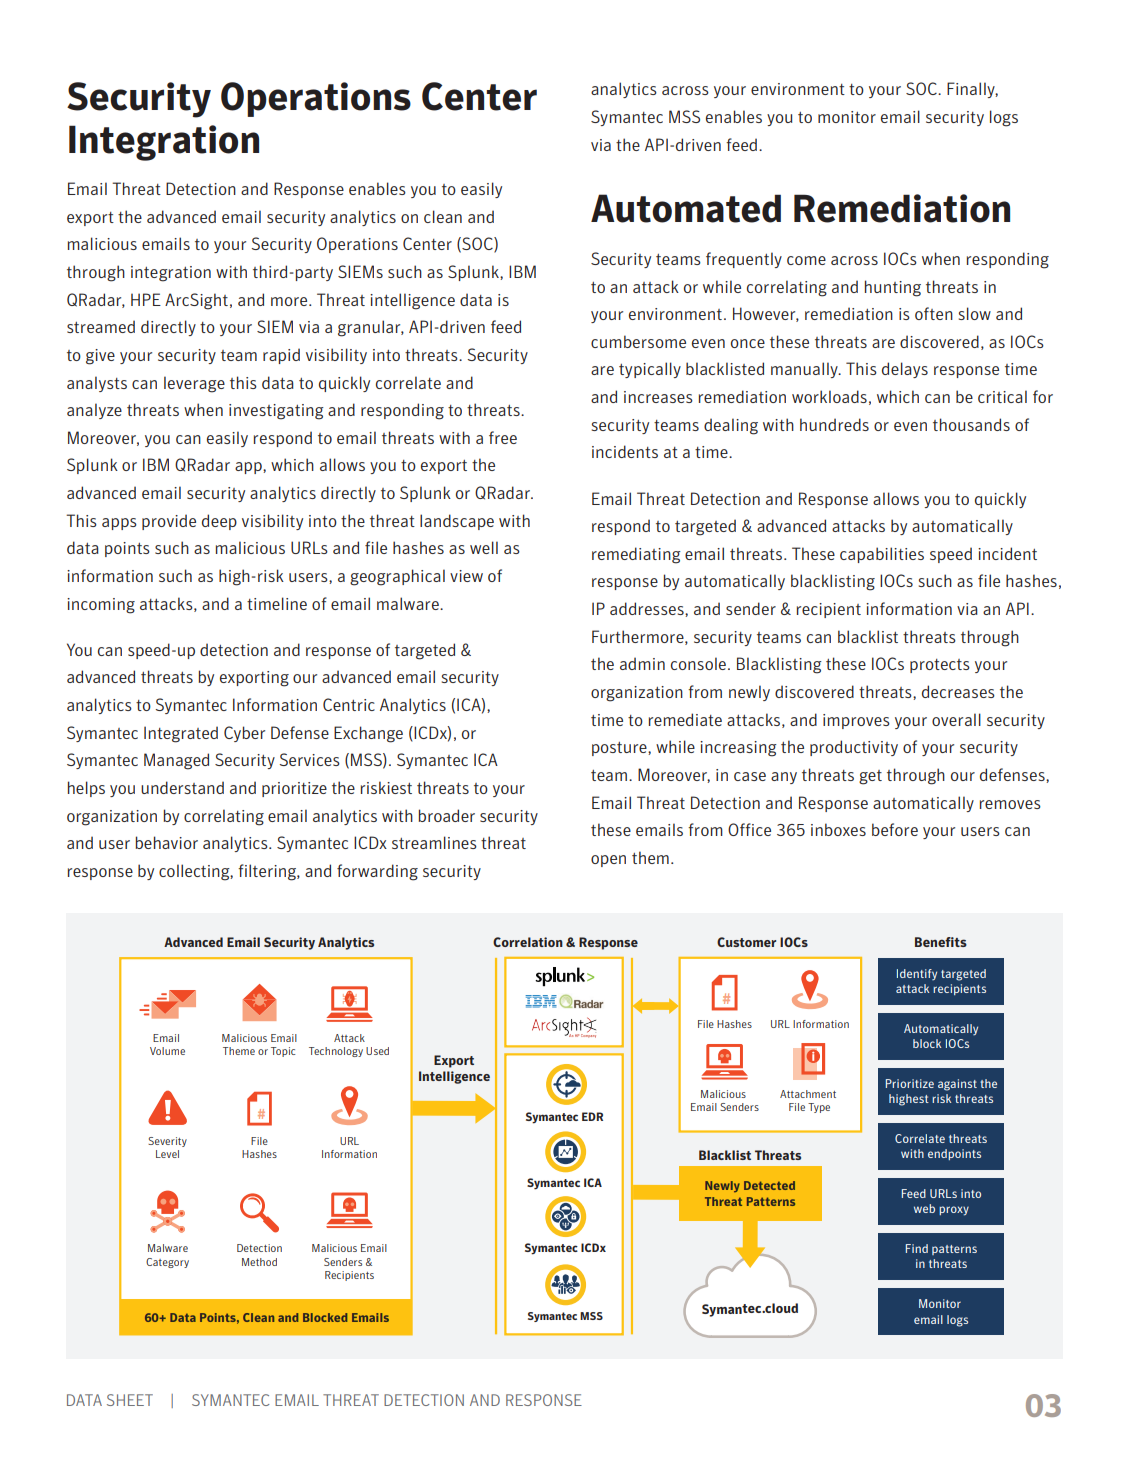  I want to click on Automated, so click(686, 208).
